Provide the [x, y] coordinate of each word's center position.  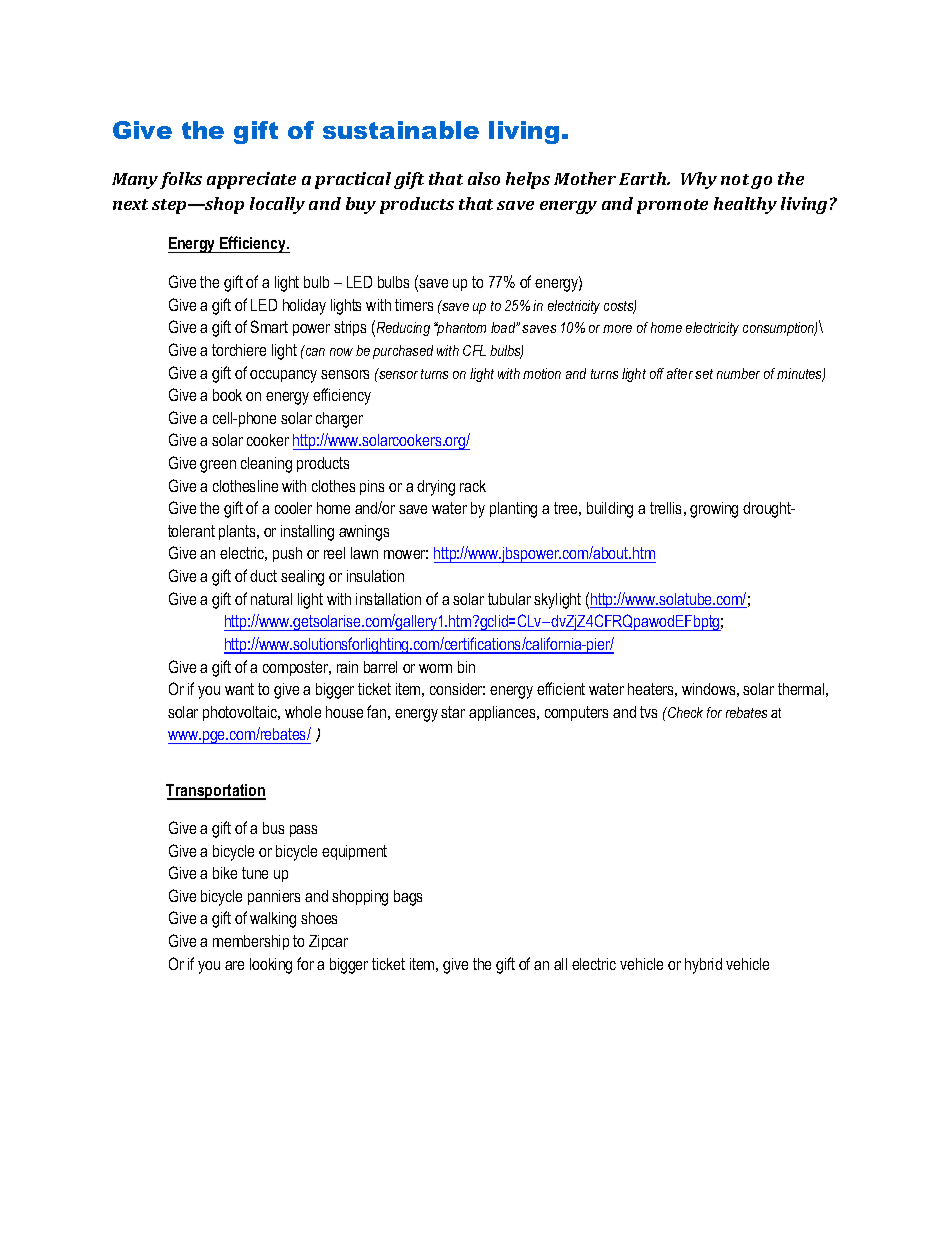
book [227, 395]
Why [699, 180]
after [680, 373]
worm [435, 668]
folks [181, 180]
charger [339, 420]
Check [684, 712]
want [239, 689]
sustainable [401, 130]
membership [251, 942]
